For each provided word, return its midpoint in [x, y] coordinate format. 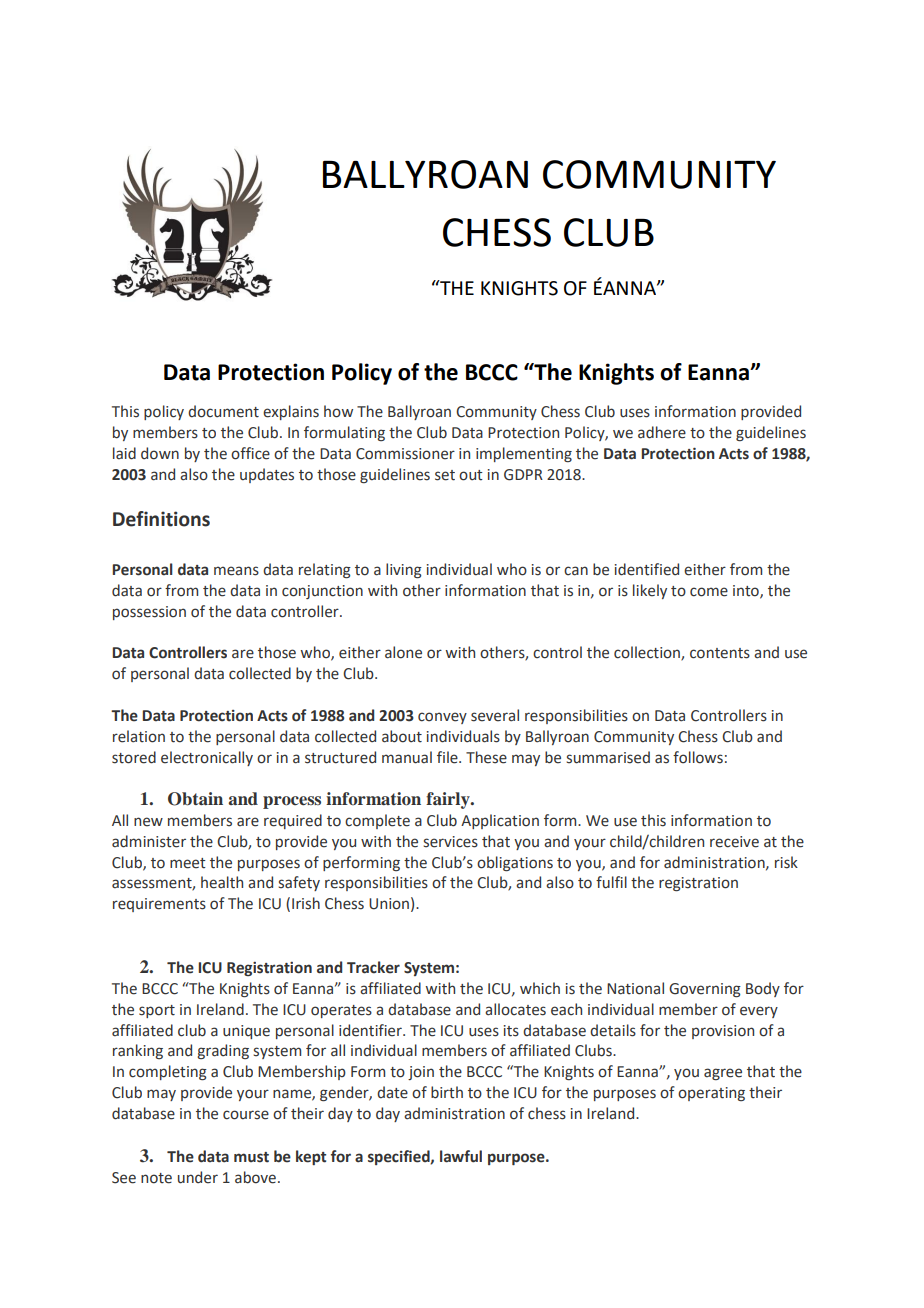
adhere [662, 432]
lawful [461, 1156]
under [198, 1177]
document [223, 411]
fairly [449, 800]
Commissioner [405, 454]
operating [711, 1094]
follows [698, 757]
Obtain [195, 799]
